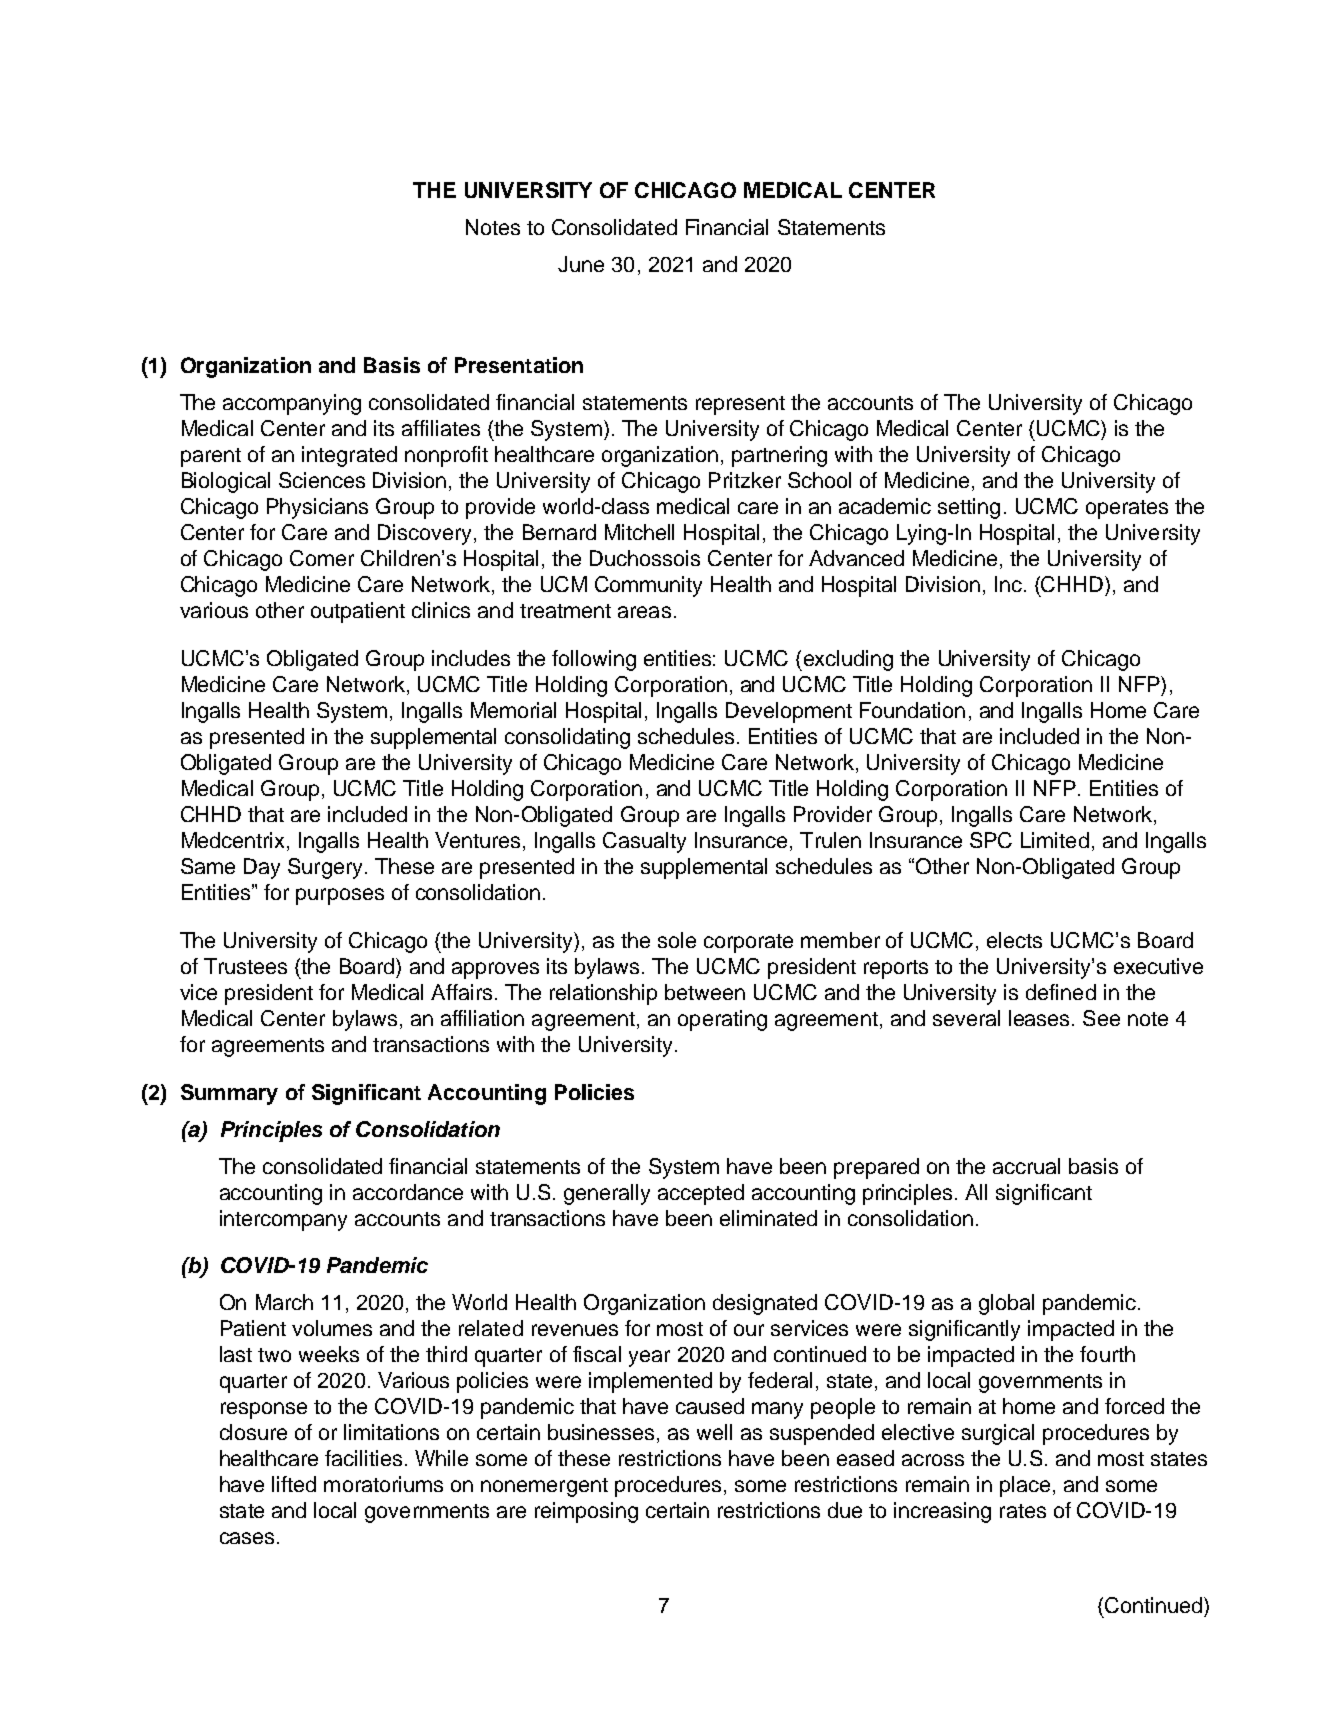 The image size is (1327, 1717). I want to click on sole, so click(677, 940).
